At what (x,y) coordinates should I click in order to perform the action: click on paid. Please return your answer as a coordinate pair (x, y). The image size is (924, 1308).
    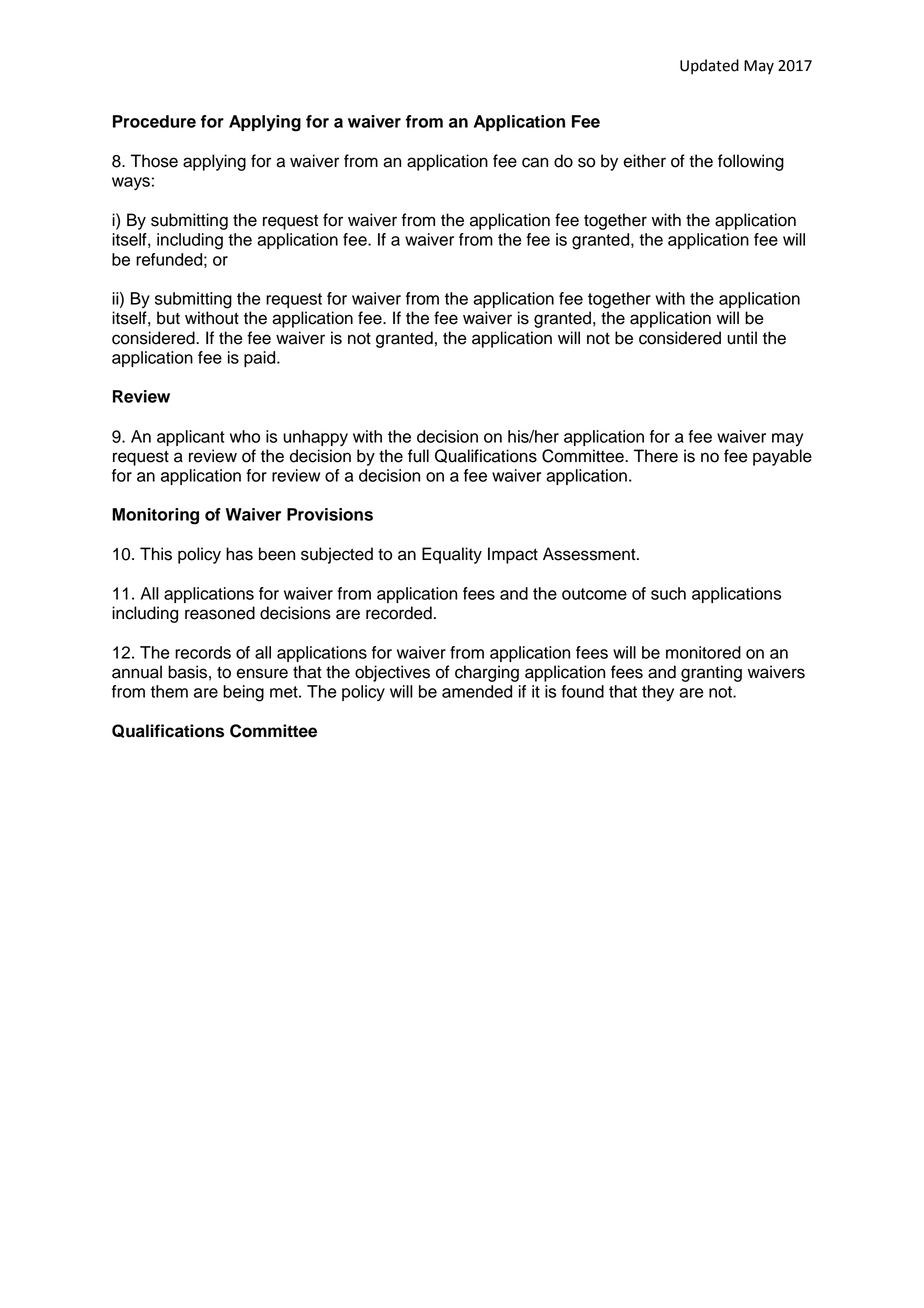
    Looking at the image, I should click on (261, 359).
